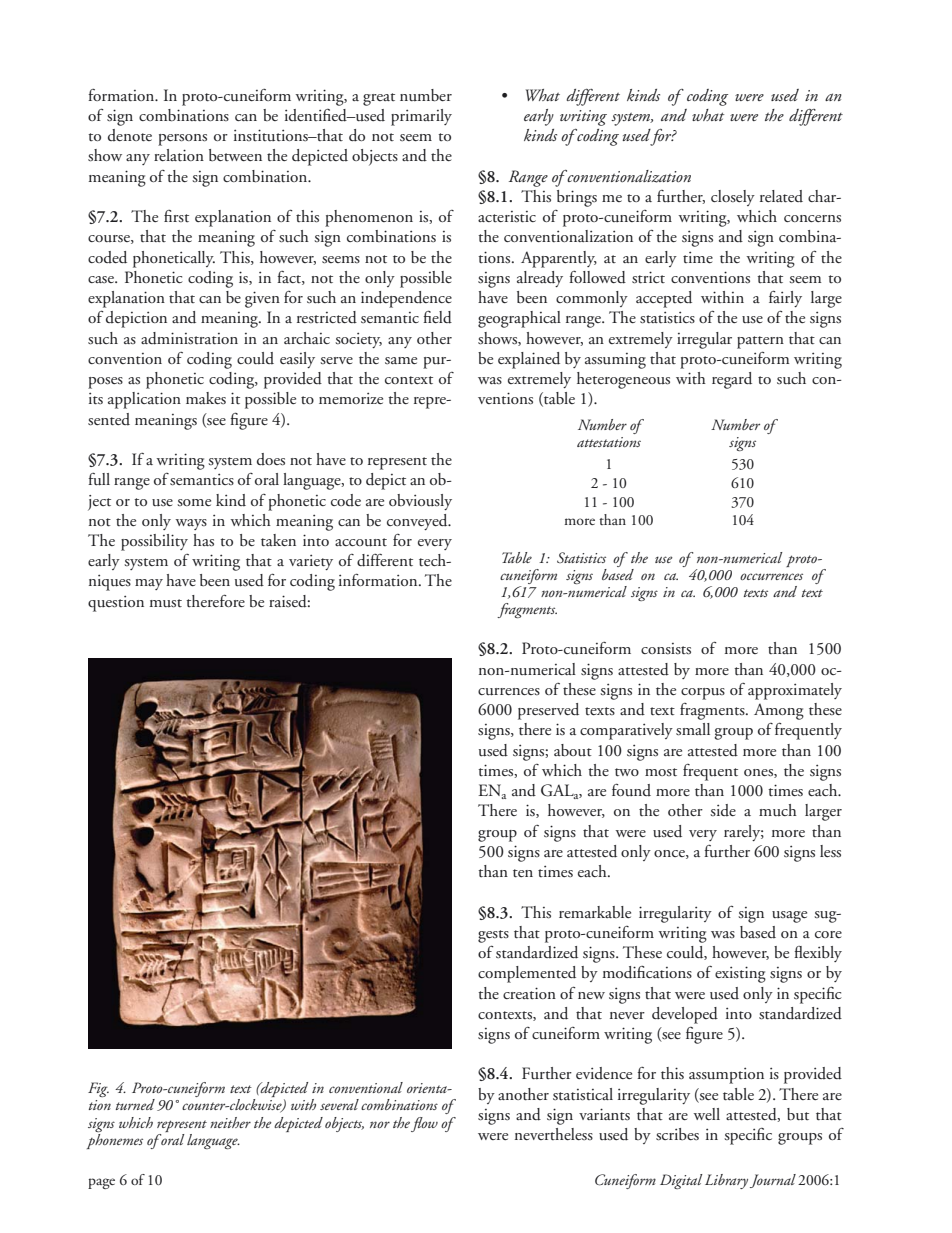 The width and height of the image is (952, 1233). Describe the element at coordinates (401, 360) in the image. I see `same` at that location.
